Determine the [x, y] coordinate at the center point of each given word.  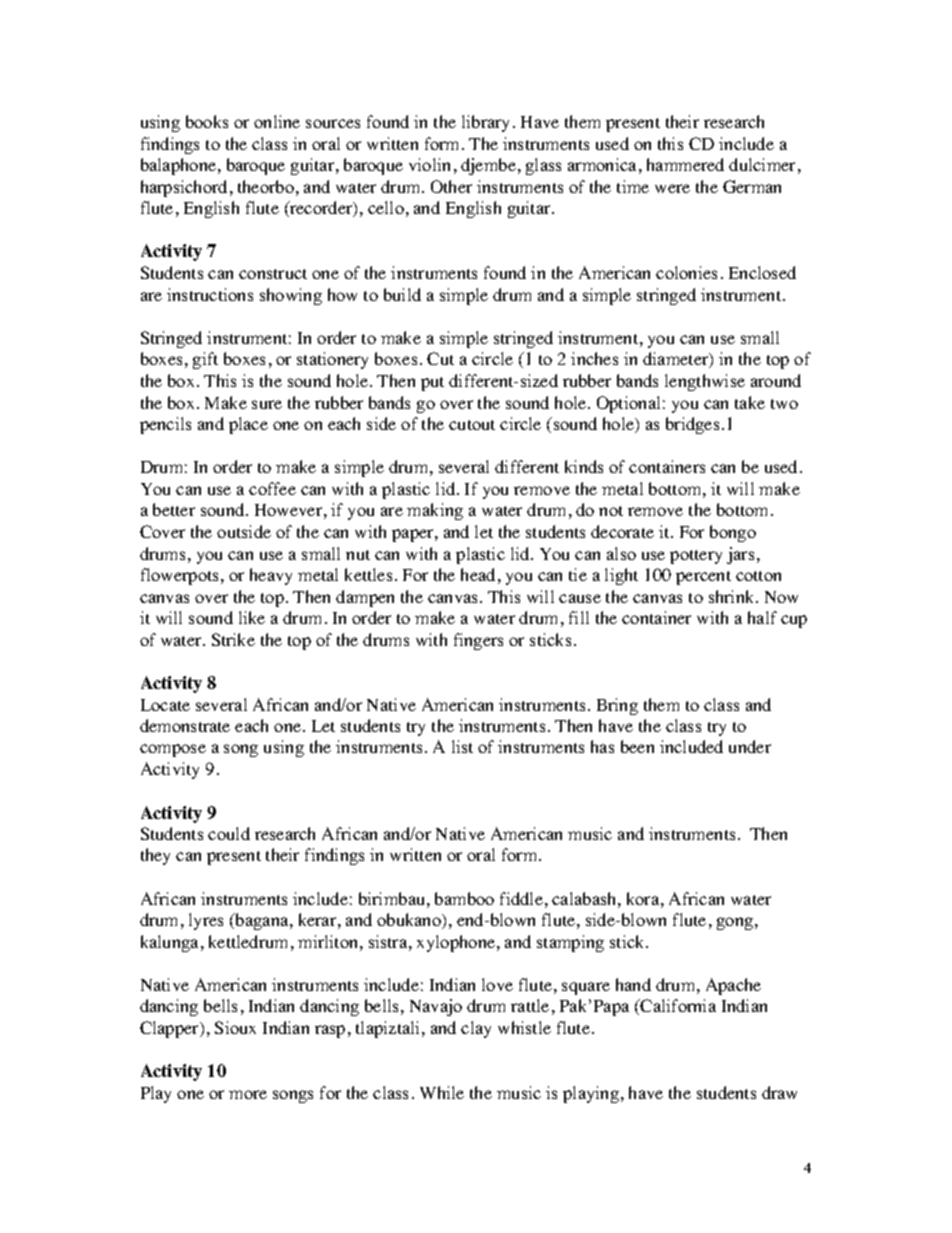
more [248, 1094]
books [207, 121]
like [252, 617]
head [478, 574]
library [485, 123]
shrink [733, 596]
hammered [685, 164]
